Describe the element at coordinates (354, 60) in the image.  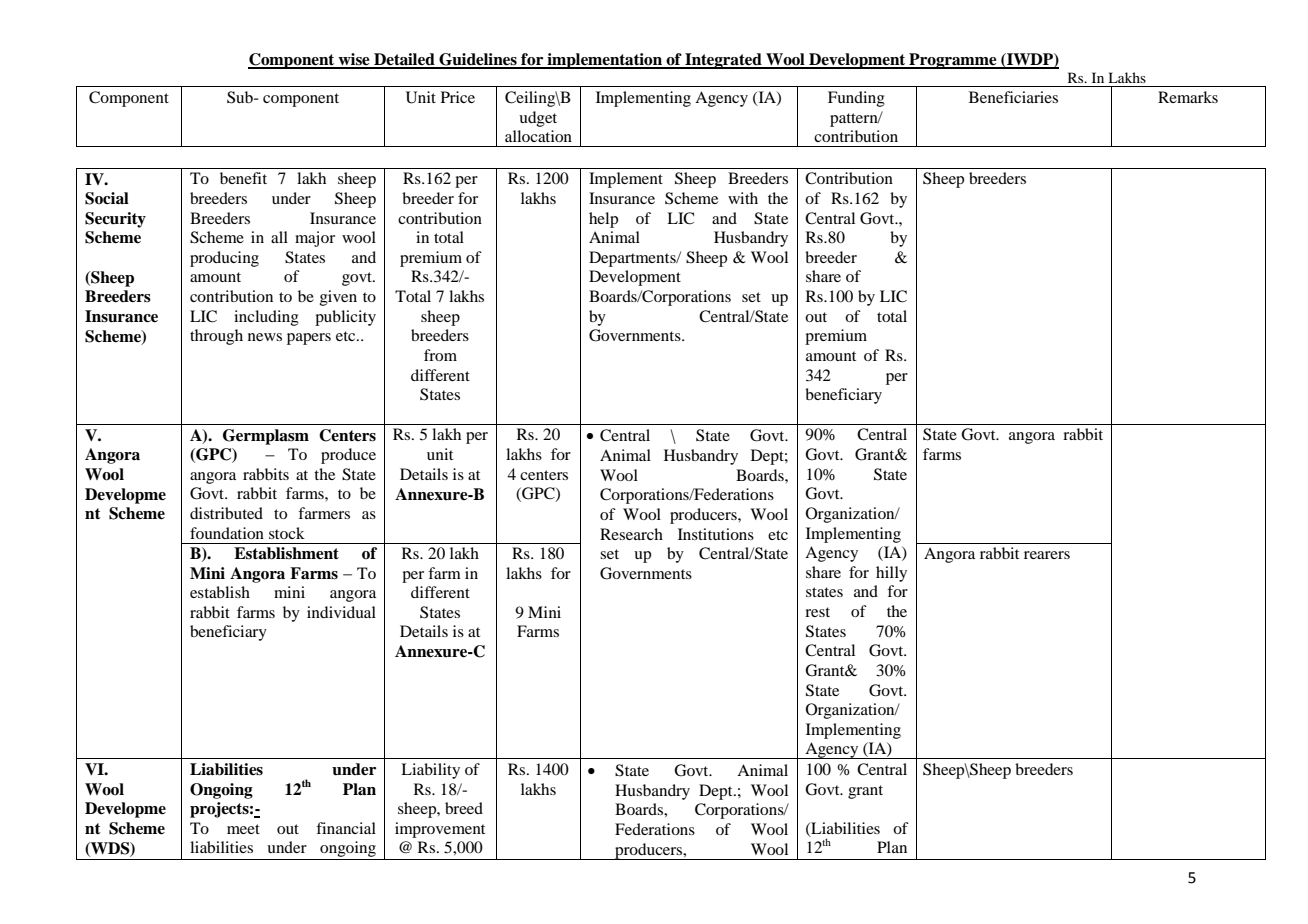
I see `wise` at that location.
